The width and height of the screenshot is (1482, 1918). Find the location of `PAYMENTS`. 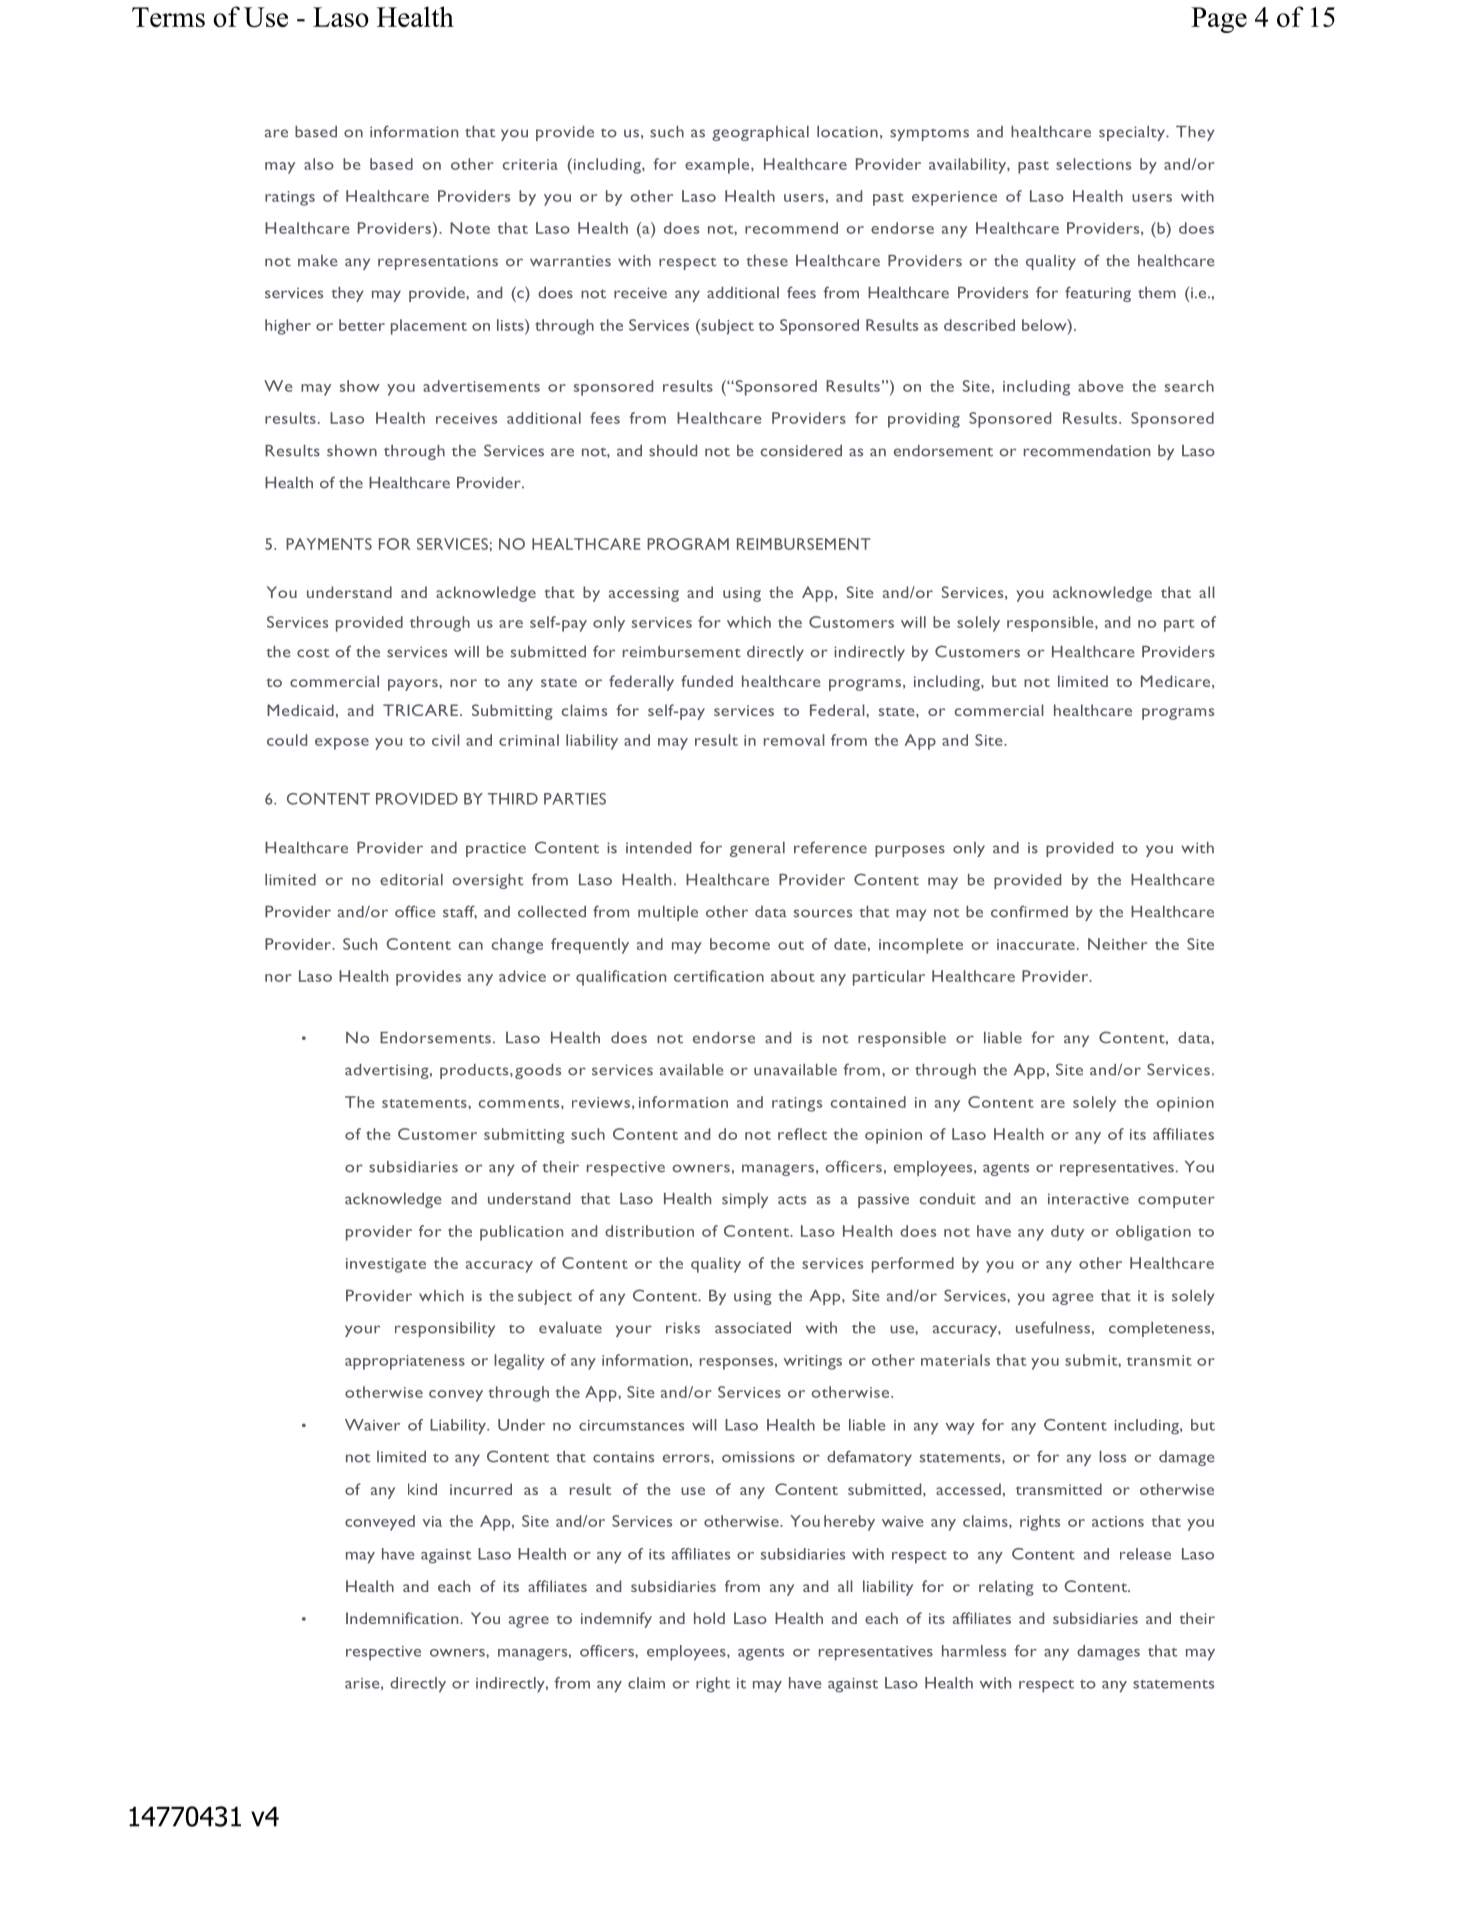

PAYMENTS is located at coordinates (329, 544).
